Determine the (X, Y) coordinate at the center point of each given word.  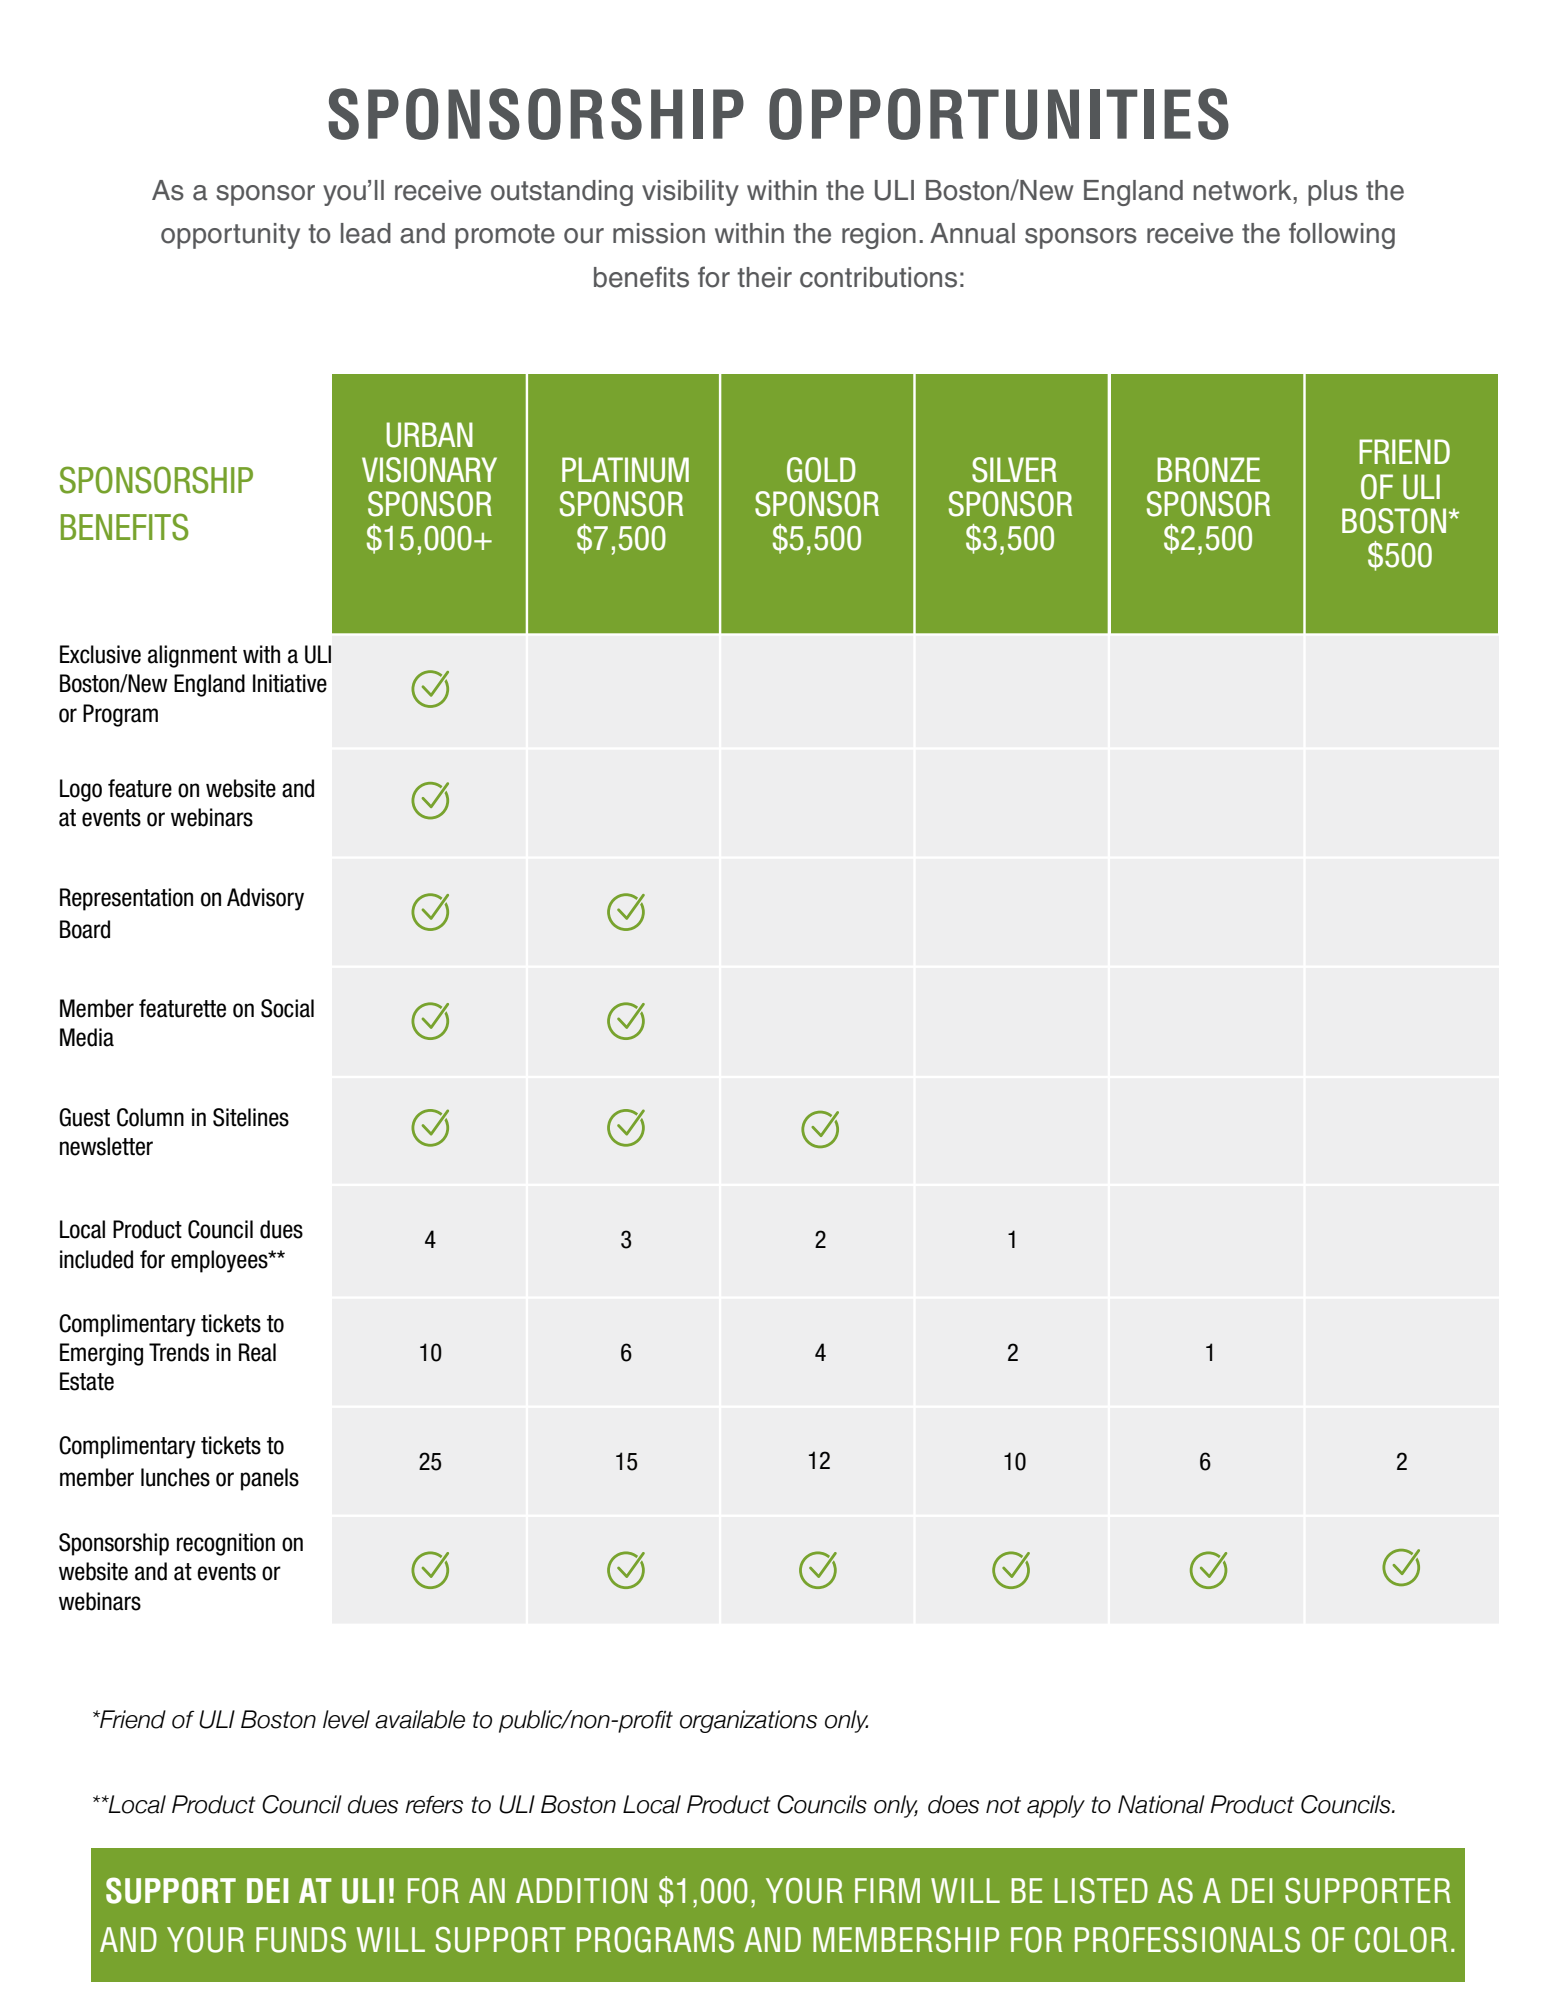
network (1244, 190)
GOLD (821, 470)
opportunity (230, 236)
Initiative (290, 683)
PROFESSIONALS (1187, 1940)
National (1161, 1804)
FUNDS (301, 1940)
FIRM (887, 1890)
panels (270, 1479)
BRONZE (1208, 470)
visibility (690, 193)
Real (257, 1352)
